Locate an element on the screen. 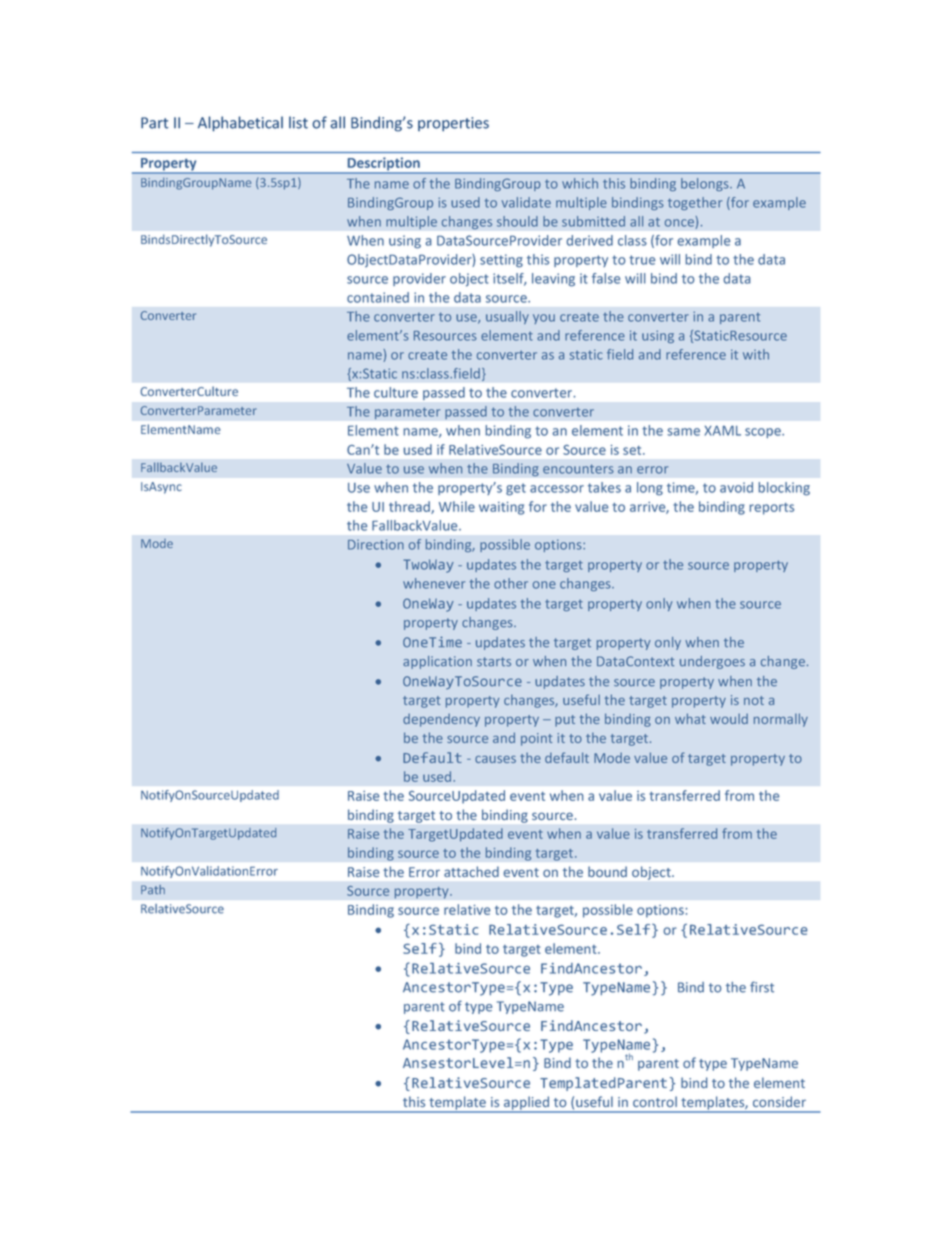 Image resolution: width=952 pixels, height=1233 pixels. control is located at coordinates (655, 1101).
